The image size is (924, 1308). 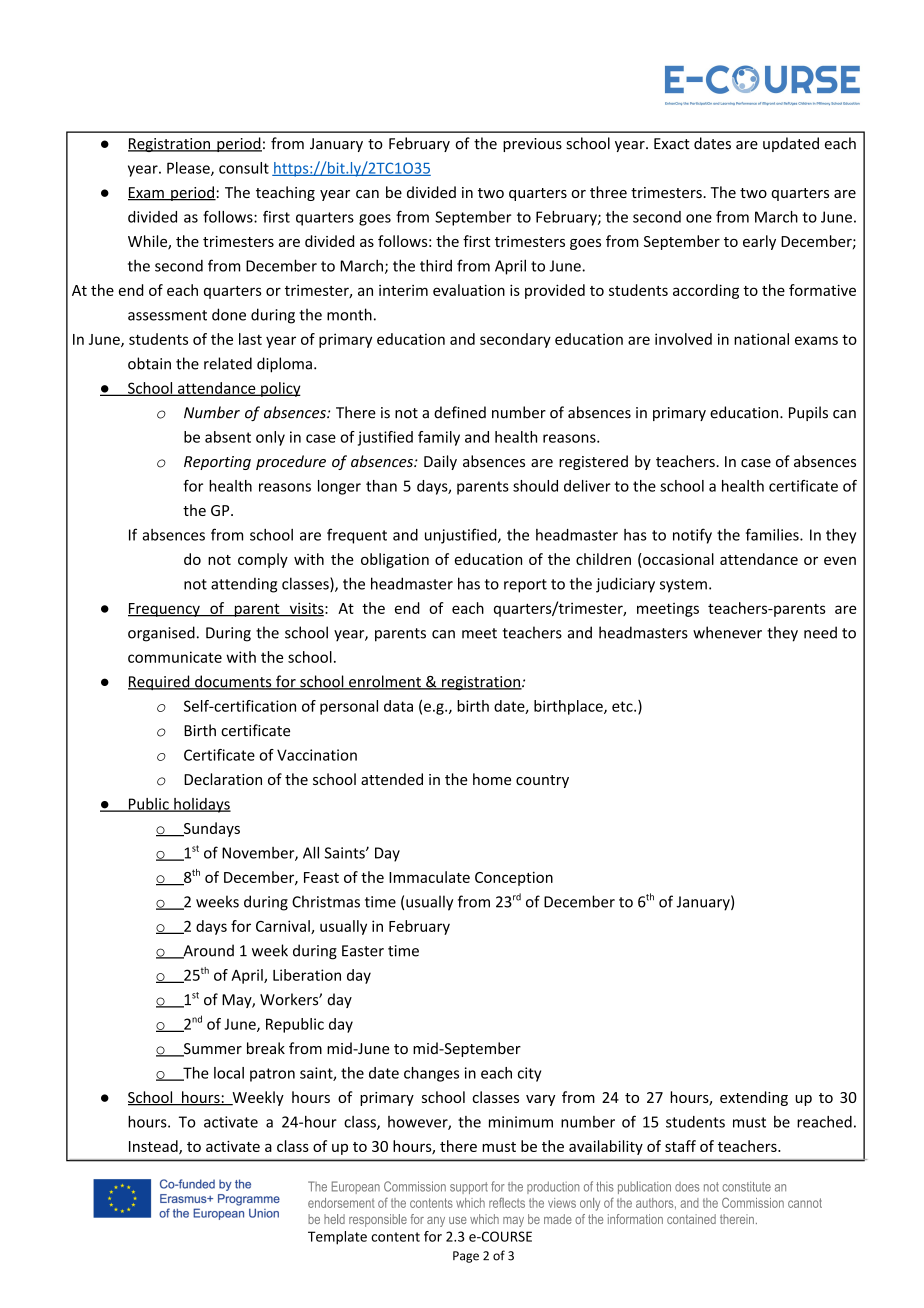 What do you see at coordinates (334, 1219) in the screenshot?
I see `held` at bounding box center [334, 1219].
